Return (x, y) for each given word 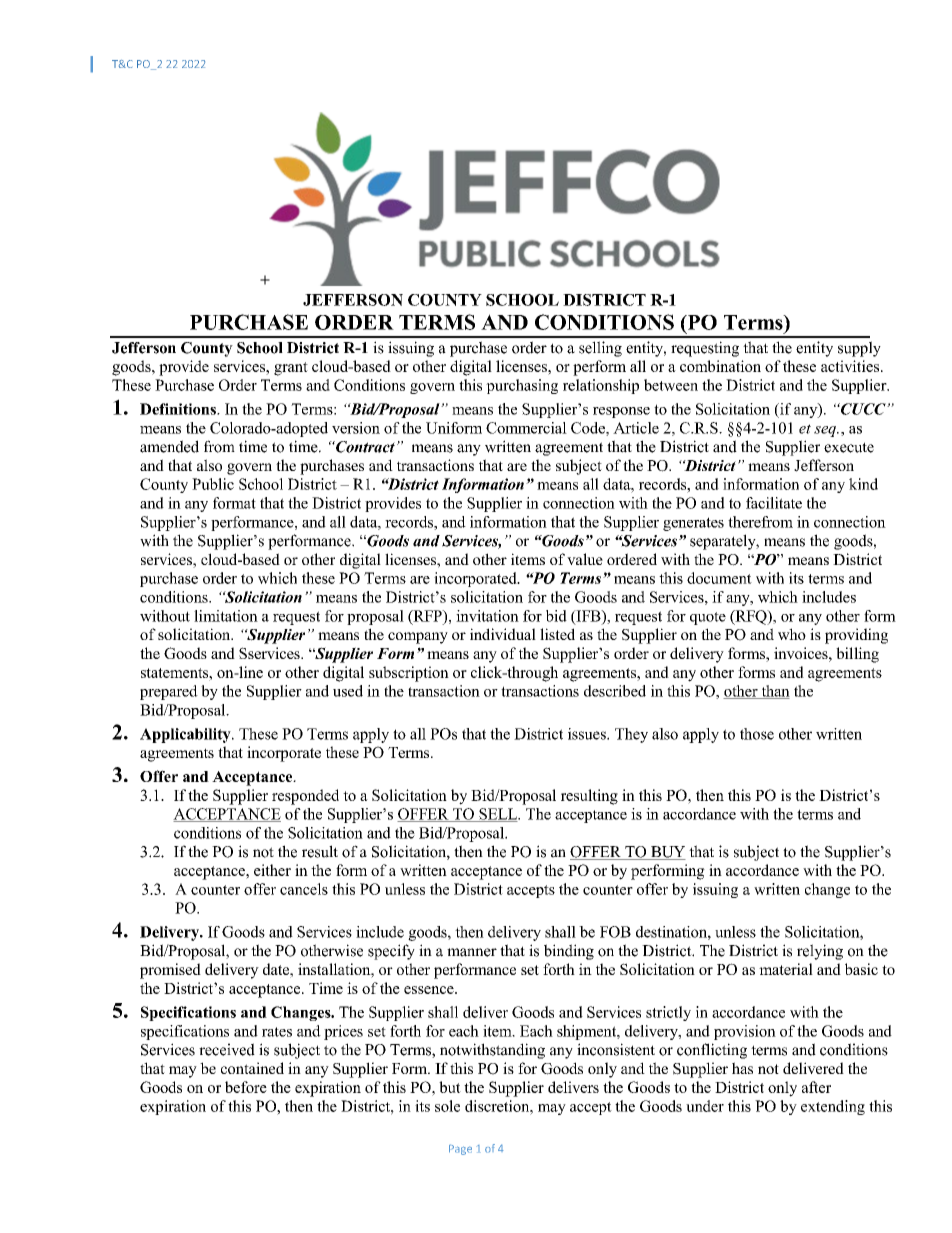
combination (720, 366)
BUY (667, 853)
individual (503, 634)
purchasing (522, 386)
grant (291, 369)
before (246, 1087)
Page (460, 1149)
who (792, 634)
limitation (226, 616)
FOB (615, 932)
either (272, 870)
